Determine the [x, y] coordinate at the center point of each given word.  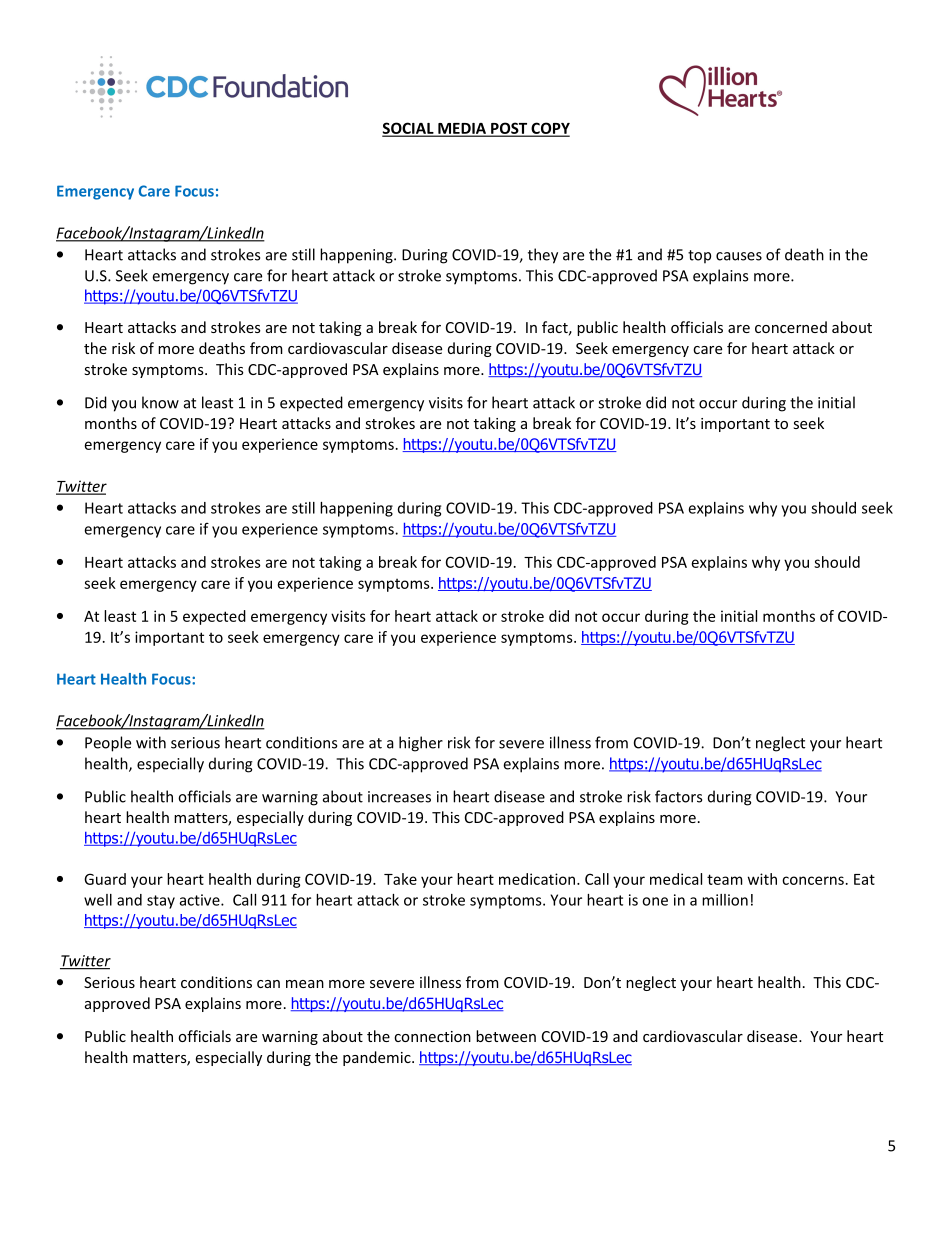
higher [421, 744]
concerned [791, 327]
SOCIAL [409, 129]
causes [739, 256]
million [725, 900]
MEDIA [462, 129]
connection [432, 1036]
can [268, 984]
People [108, 744]
